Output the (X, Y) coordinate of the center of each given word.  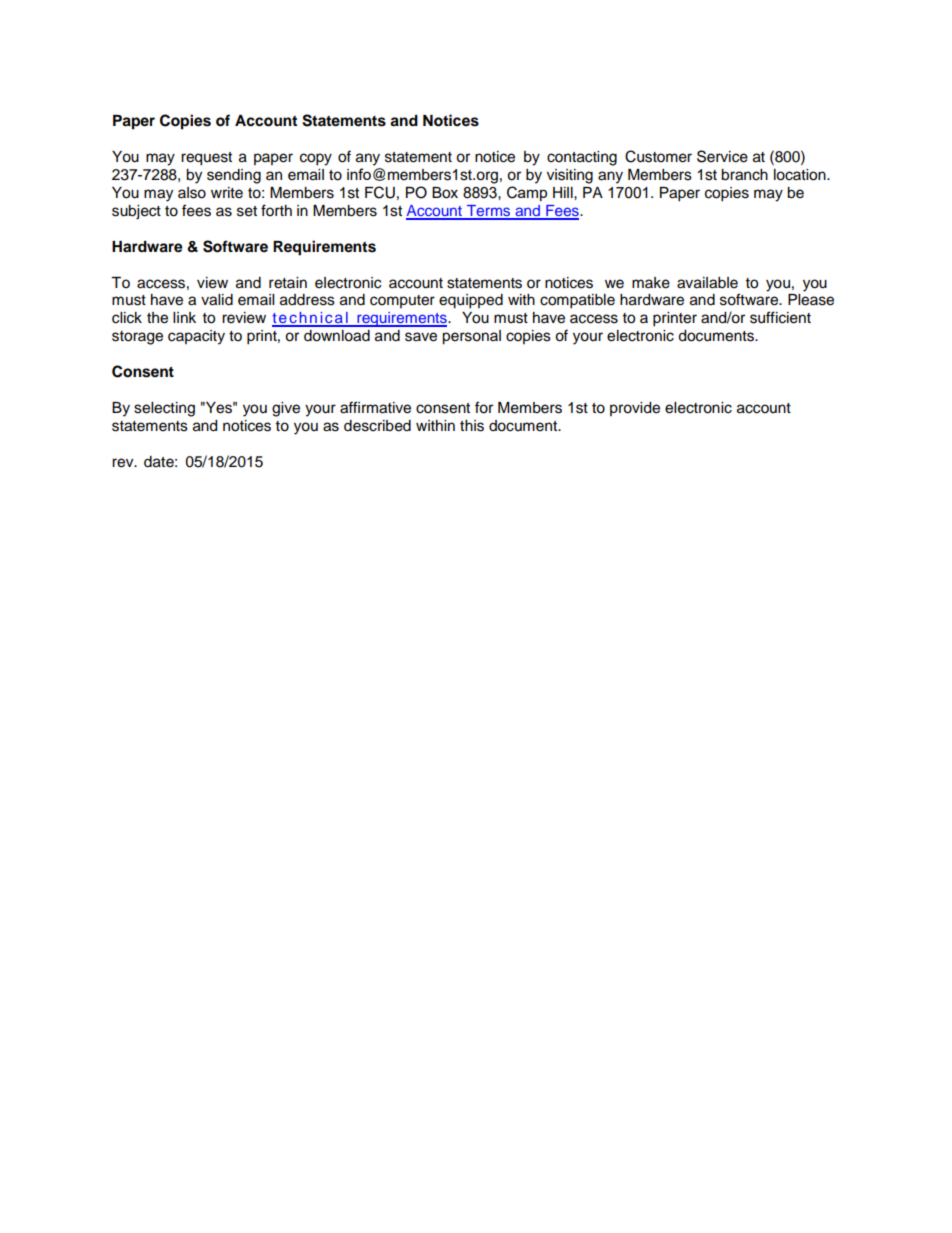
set (247, 211)
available (707, 283)
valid (217, 300)
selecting (164, 409)
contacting (582, 158)
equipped (471, 301)
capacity (196, 337)
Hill (564, 192)
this (472, 426)
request (206, 159)
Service (722, 156)
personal (471, 337)
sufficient (780, 317)
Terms (489, 212)
